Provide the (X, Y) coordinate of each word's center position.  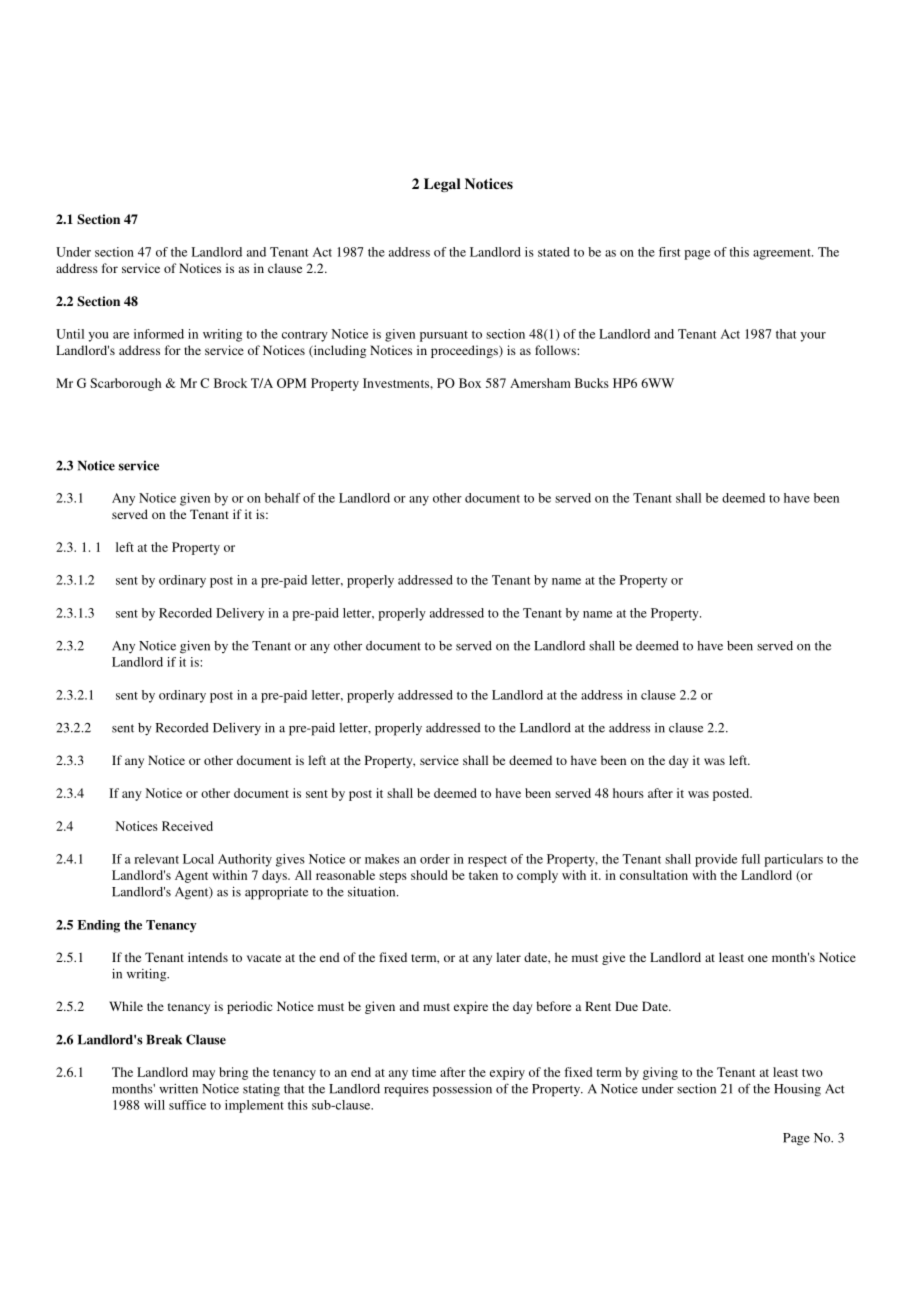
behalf (282, 498)
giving (660, 1073)
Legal (442, 185)
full (750, 859)
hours (628, 793)
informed (159, 334)
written (178, 1089)
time (424, 1072)
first (669, 252)
